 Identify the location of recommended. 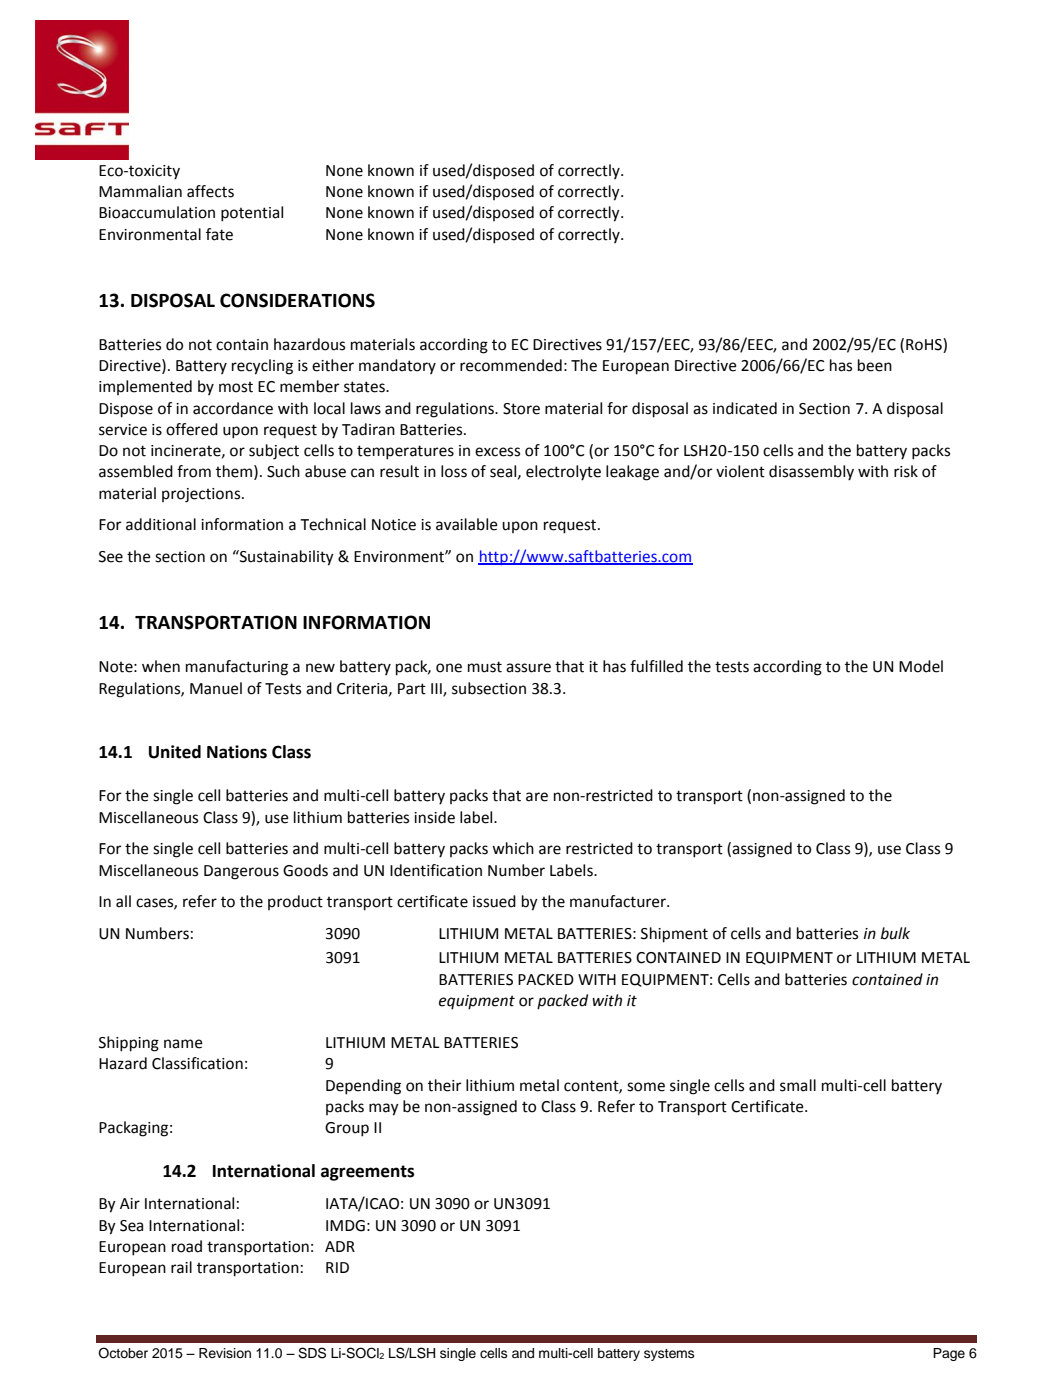
(511, 365).
